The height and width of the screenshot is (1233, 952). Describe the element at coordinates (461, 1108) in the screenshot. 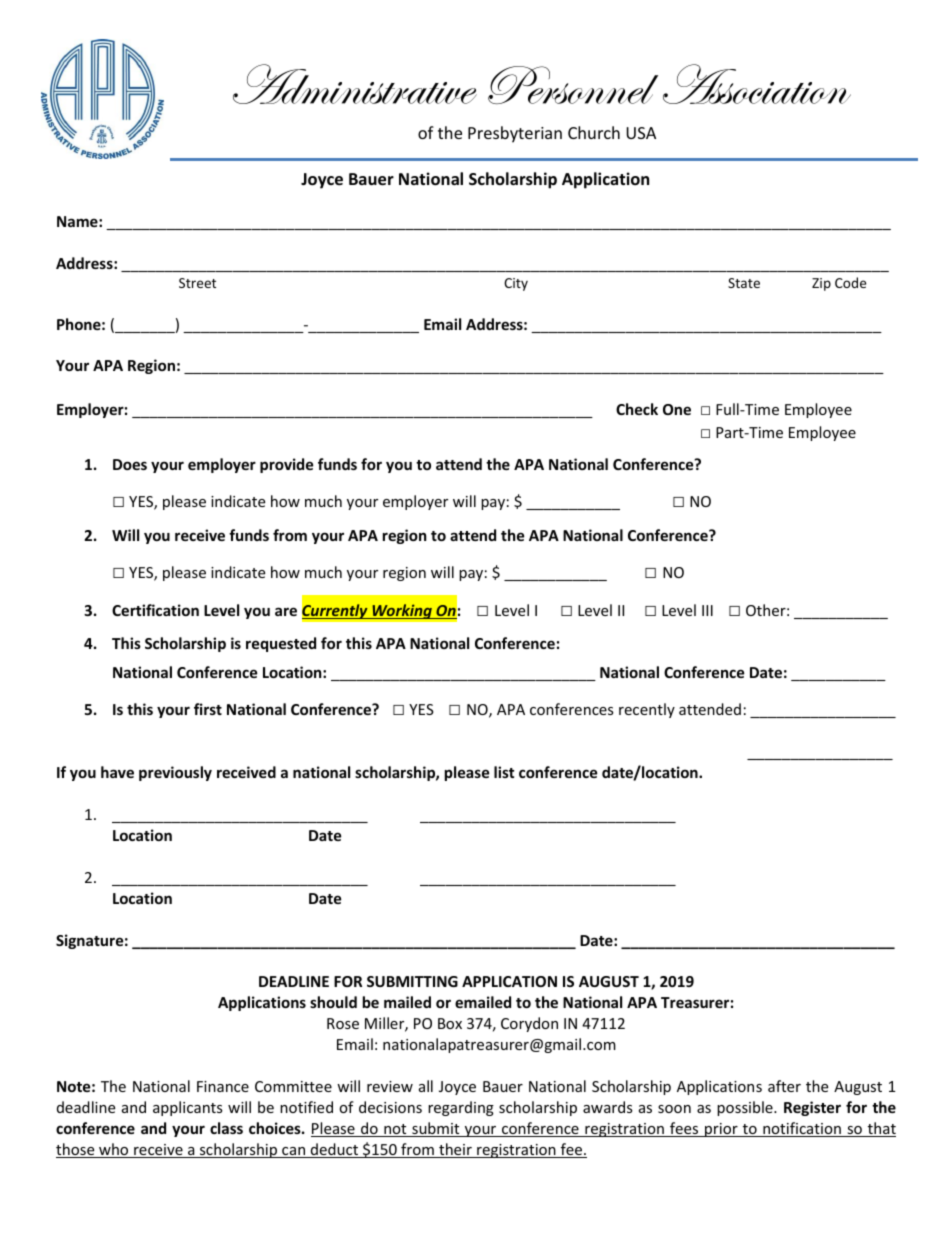

I see `regarding` at that location.
